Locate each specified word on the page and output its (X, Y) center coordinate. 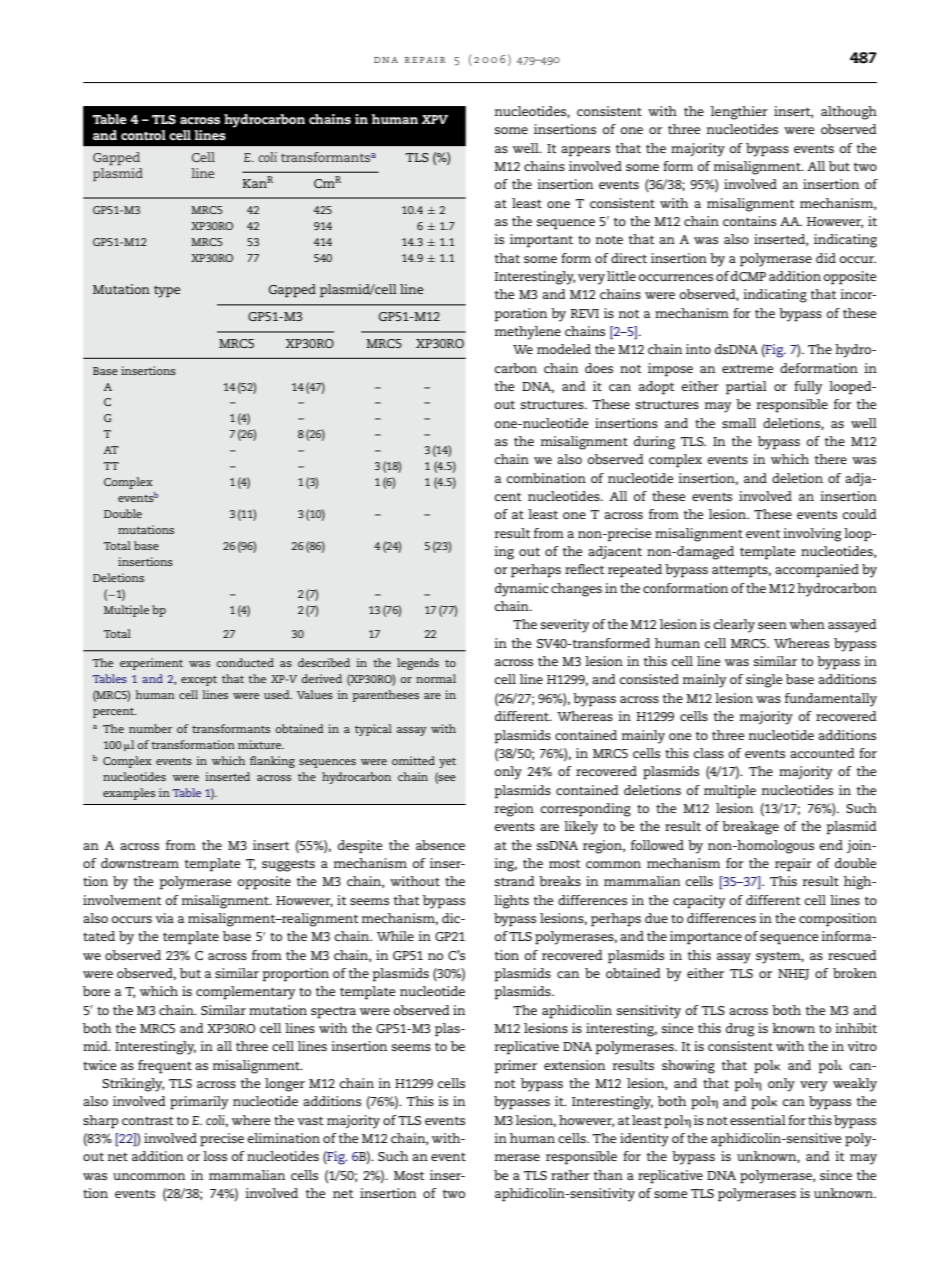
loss (215, 1156)
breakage (750, 828)
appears (585, 151)
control (143, 135)
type (167, 292)
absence (440, 845)
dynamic (521, 590)
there (831, 459)
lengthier (739, 113)
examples (129, 794)
